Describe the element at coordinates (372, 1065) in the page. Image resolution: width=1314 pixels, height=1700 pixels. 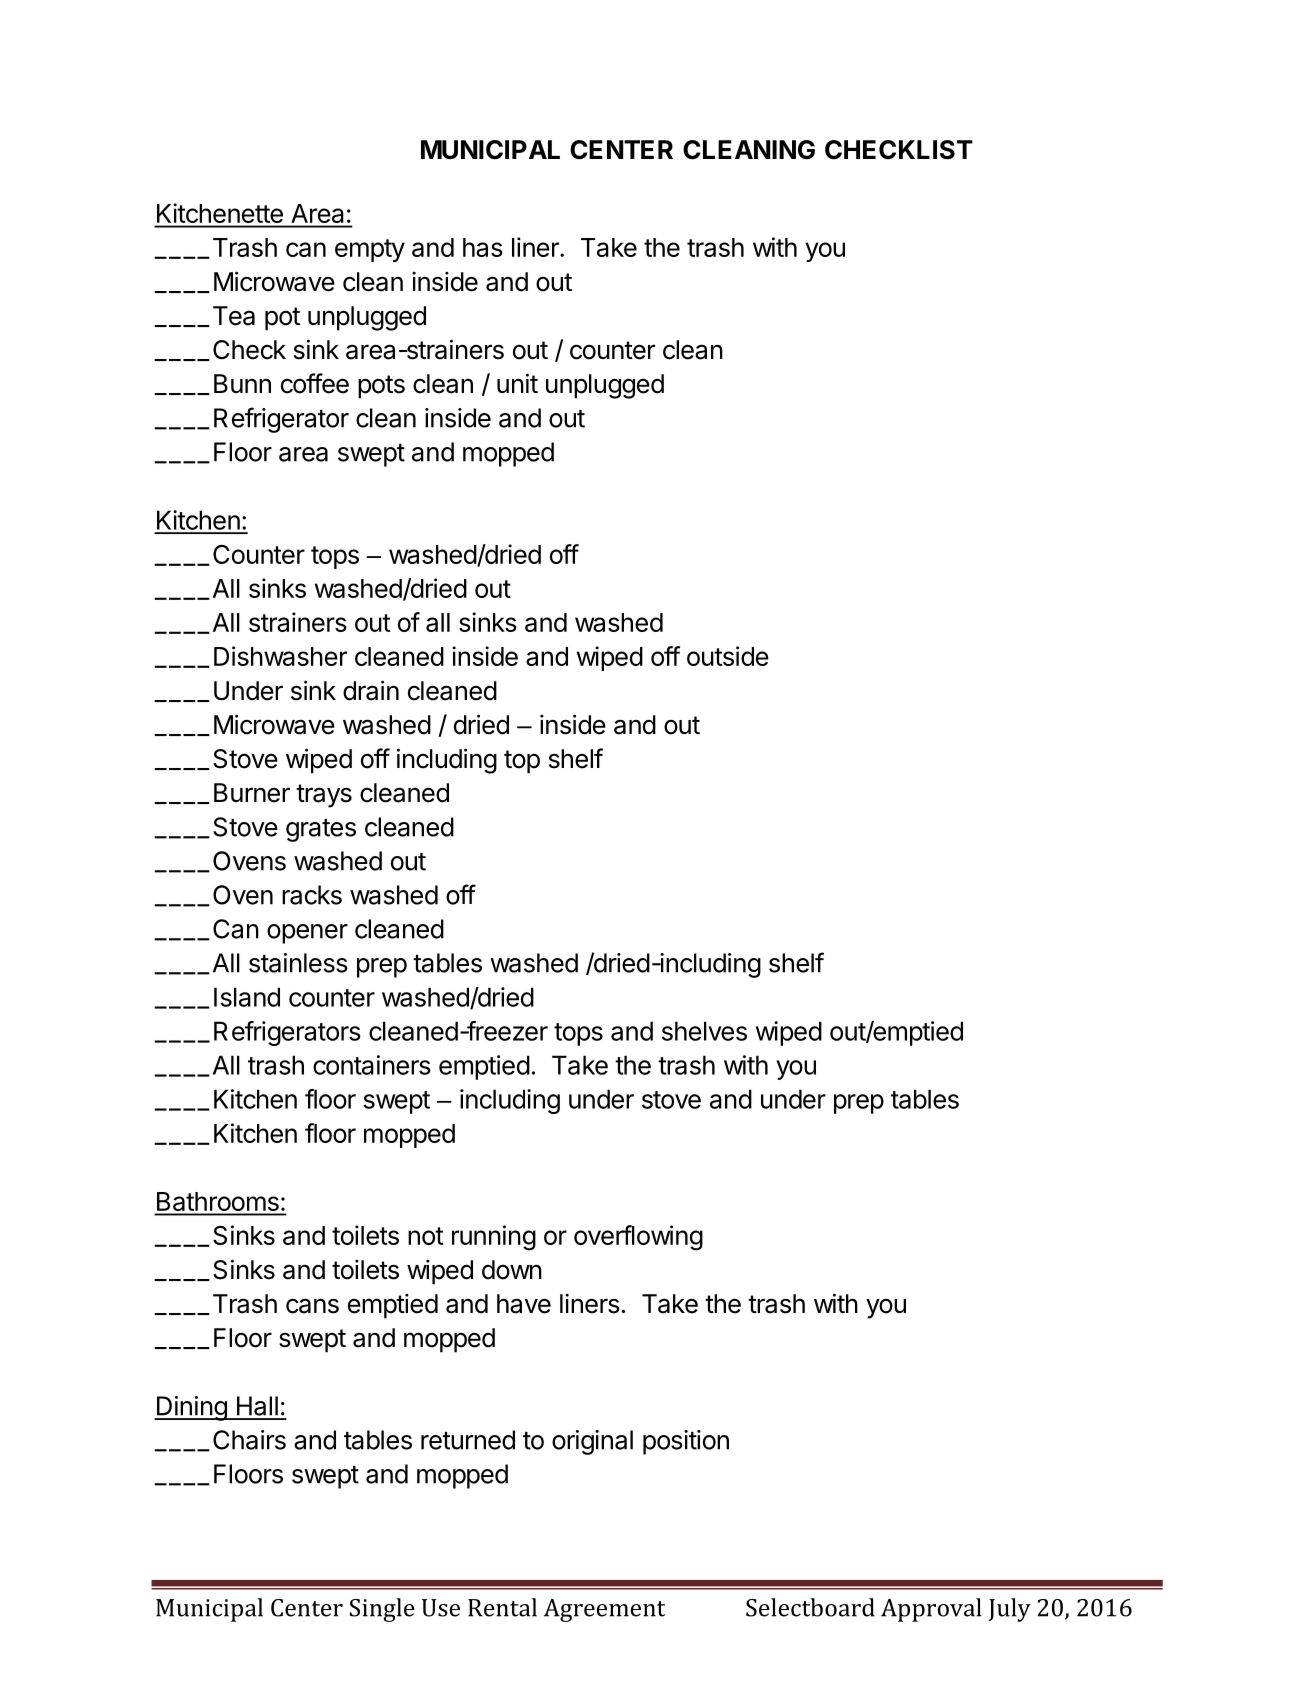
I see `containers` at that location.
